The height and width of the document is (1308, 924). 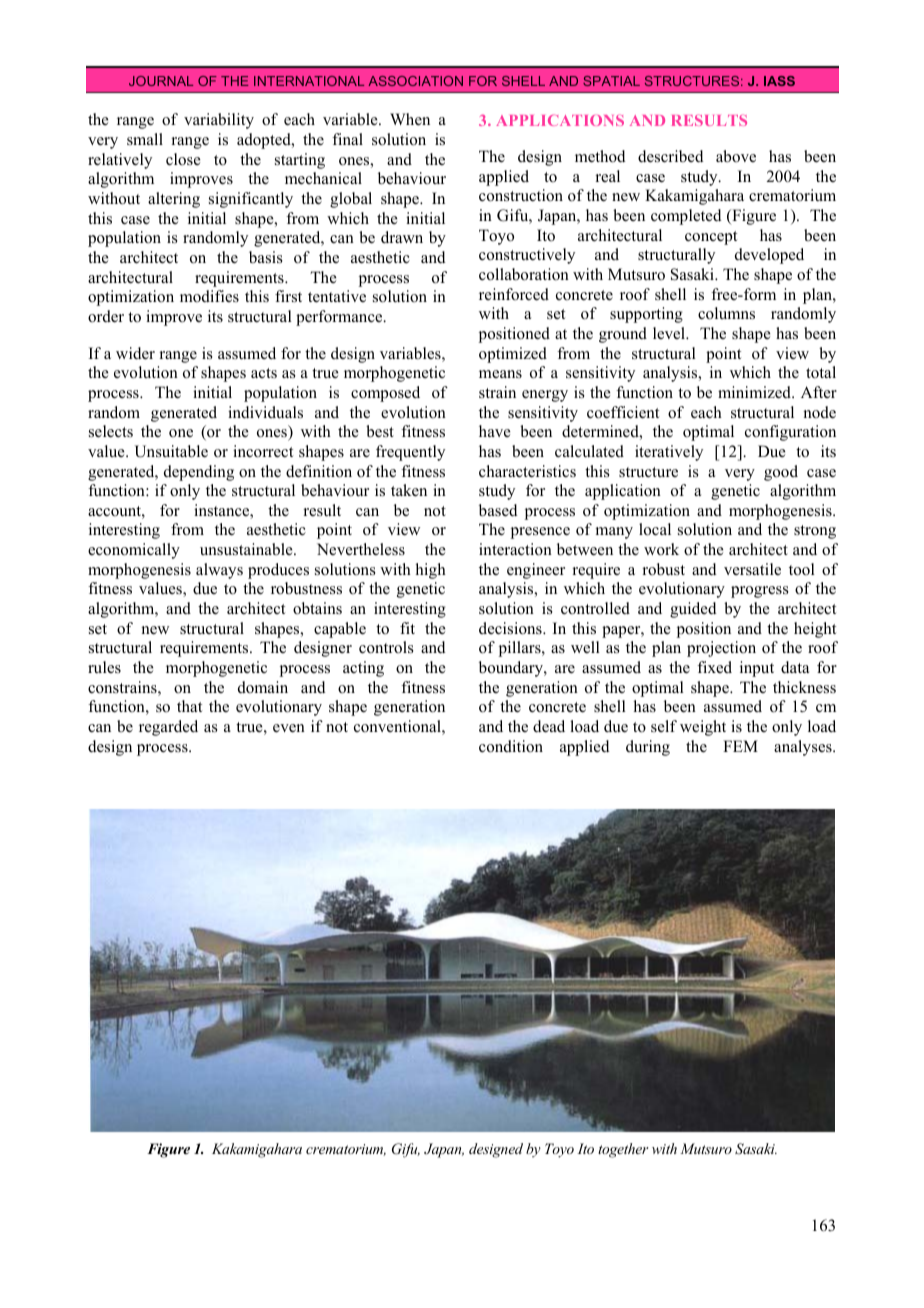 What do you see at coordinates (219, 121) in the document?
I see `variability` at bounding box center [219, 121].
